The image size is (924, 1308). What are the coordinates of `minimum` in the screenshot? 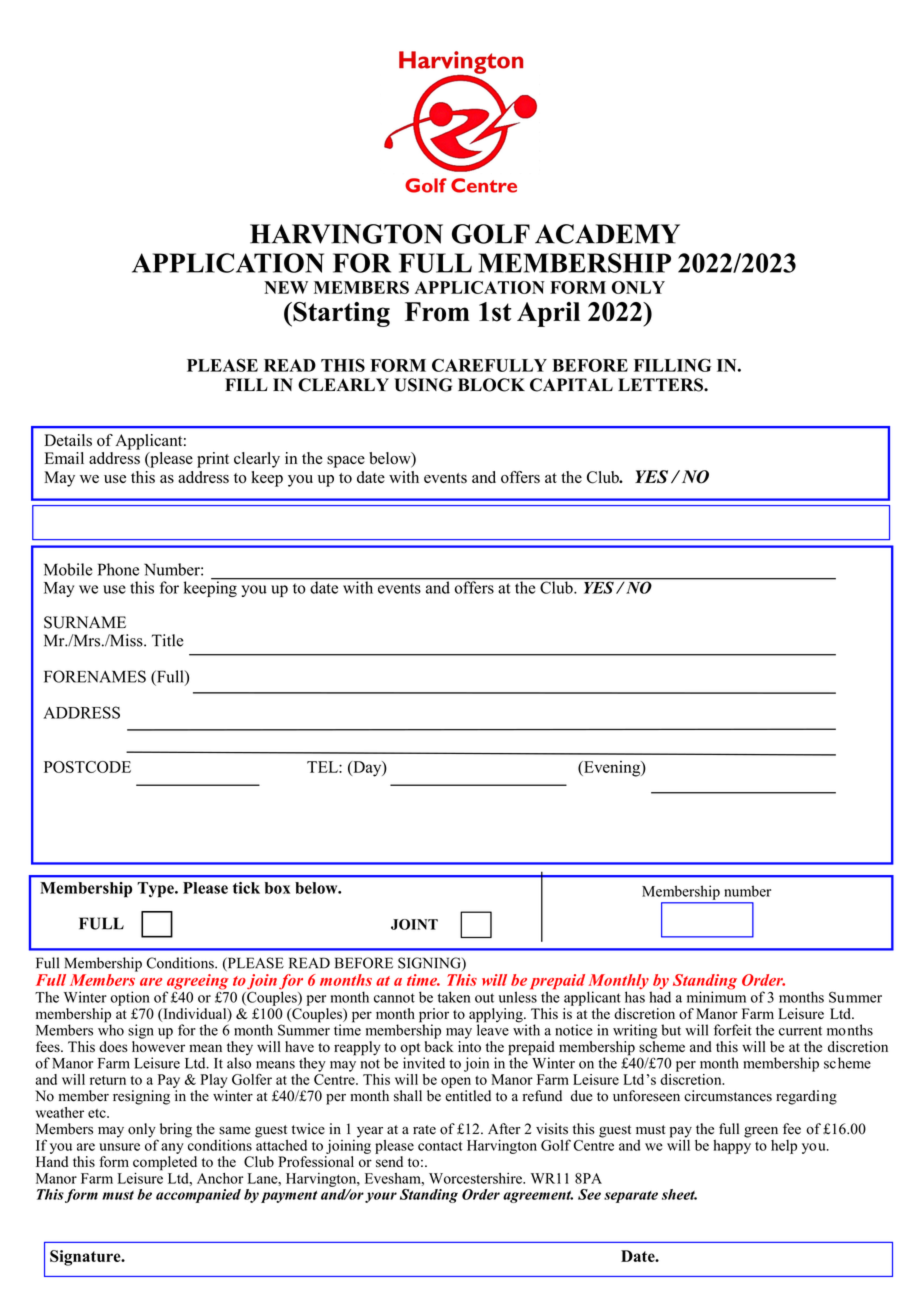 It's located at (716, 996).
